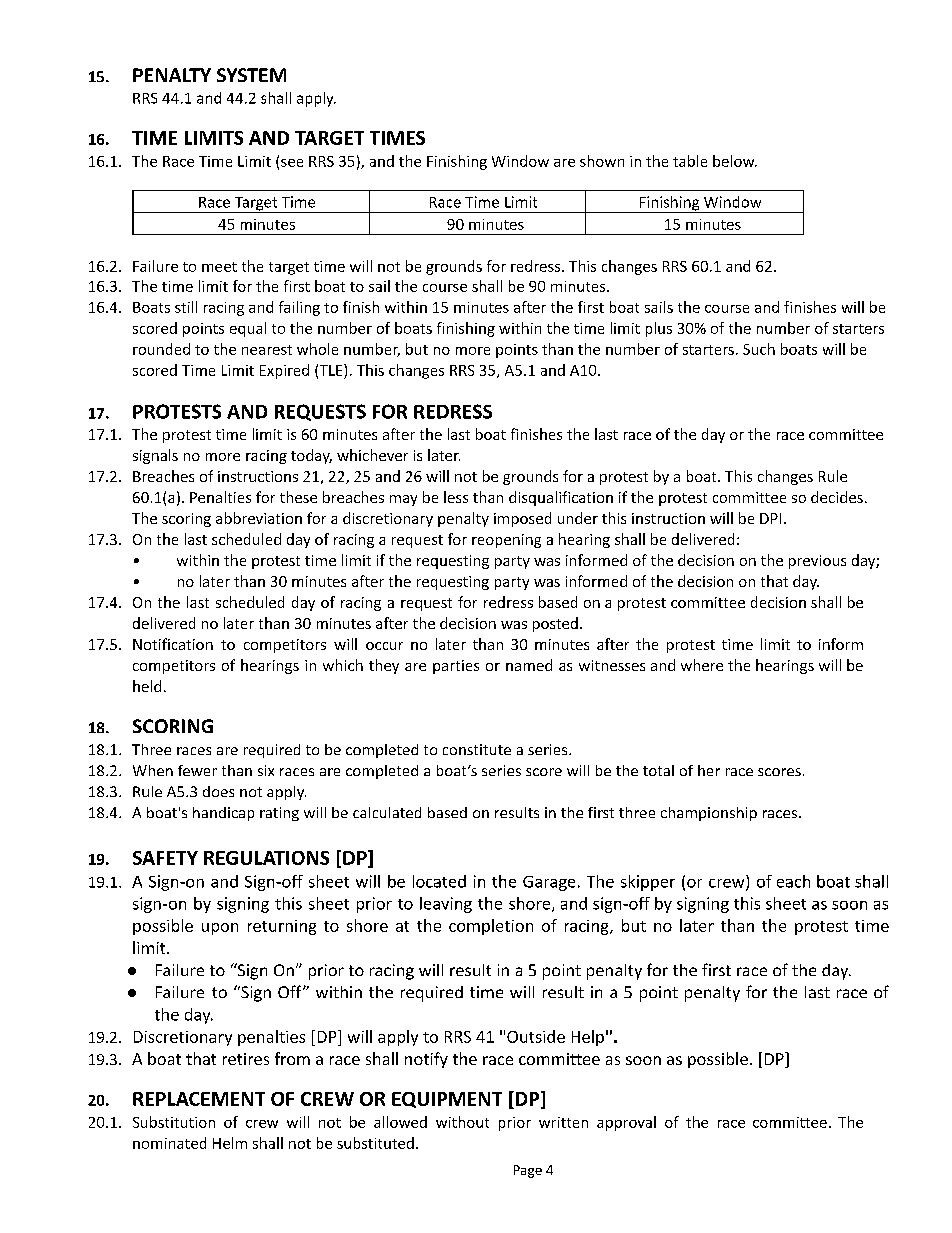  What do you see at coordinates (477, 749) in the document?
I see `constitute` at bounding box center [477, 749].
